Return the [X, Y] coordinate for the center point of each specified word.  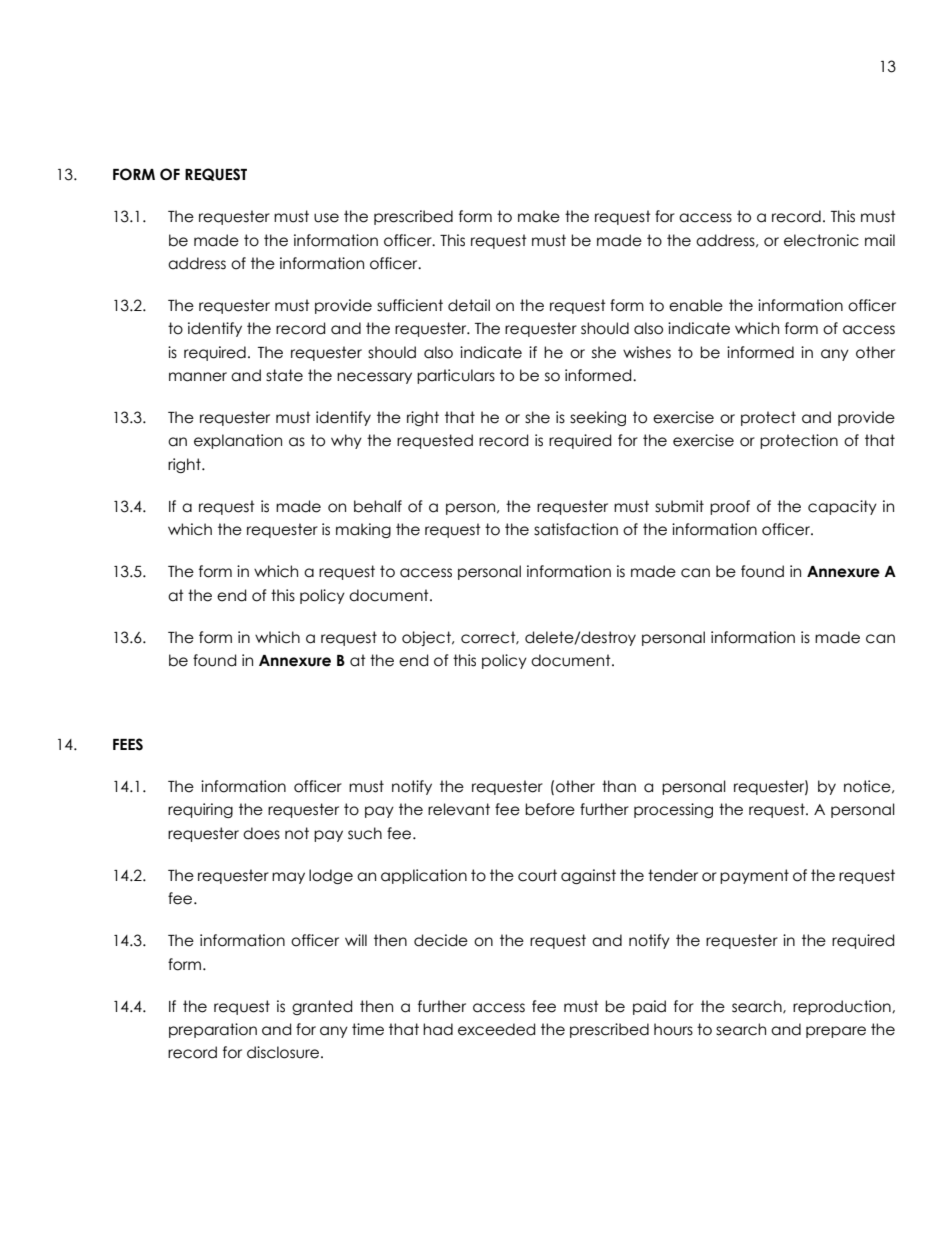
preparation [213, 1030]
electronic [821, 240]
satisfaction [576, 529]
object [427, 638]
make [539, 216]
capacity [842, 507]
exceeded [496, 1029]
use [326, 218]
